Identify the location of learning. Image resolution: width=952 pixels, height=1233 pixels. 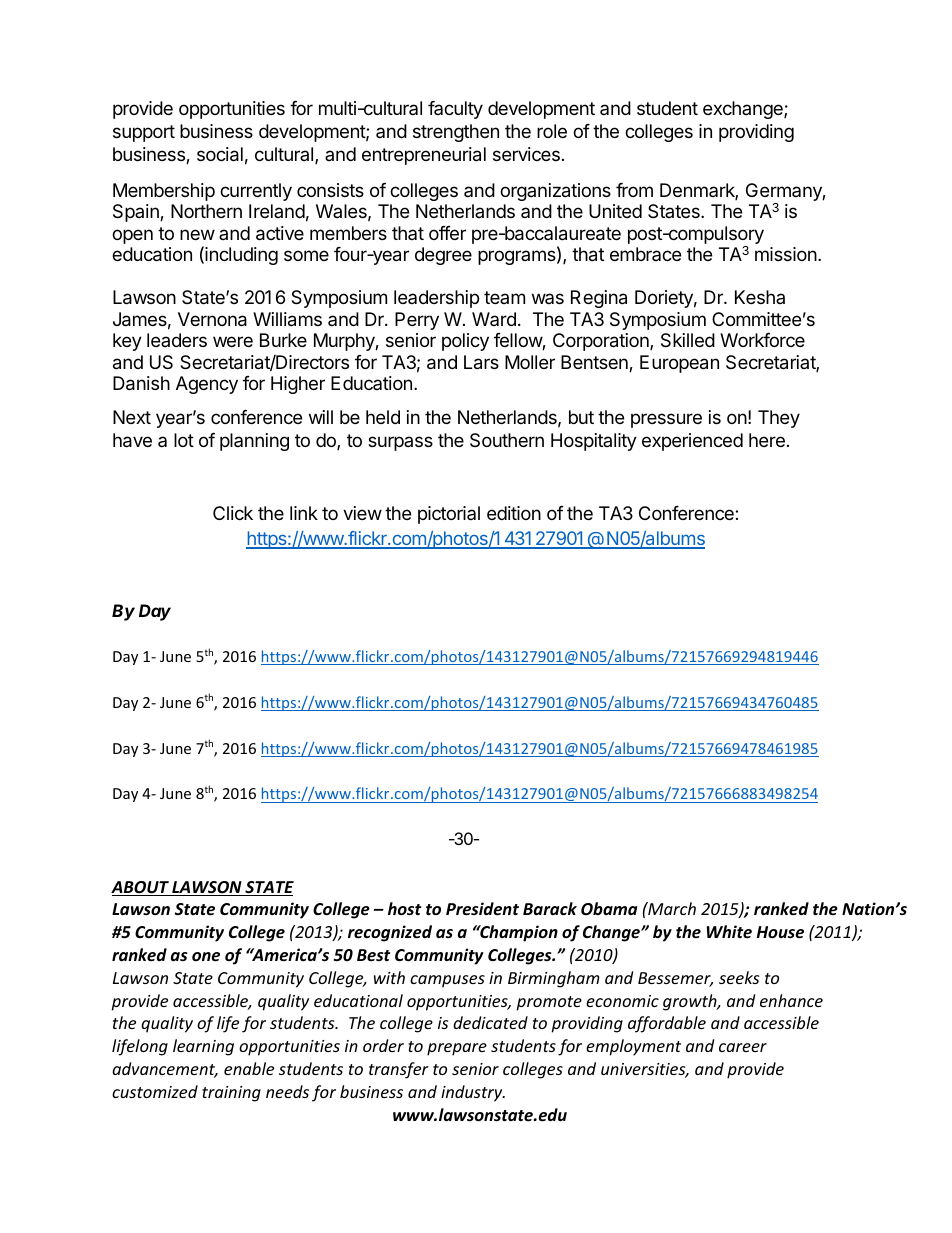
(203, 1047).
